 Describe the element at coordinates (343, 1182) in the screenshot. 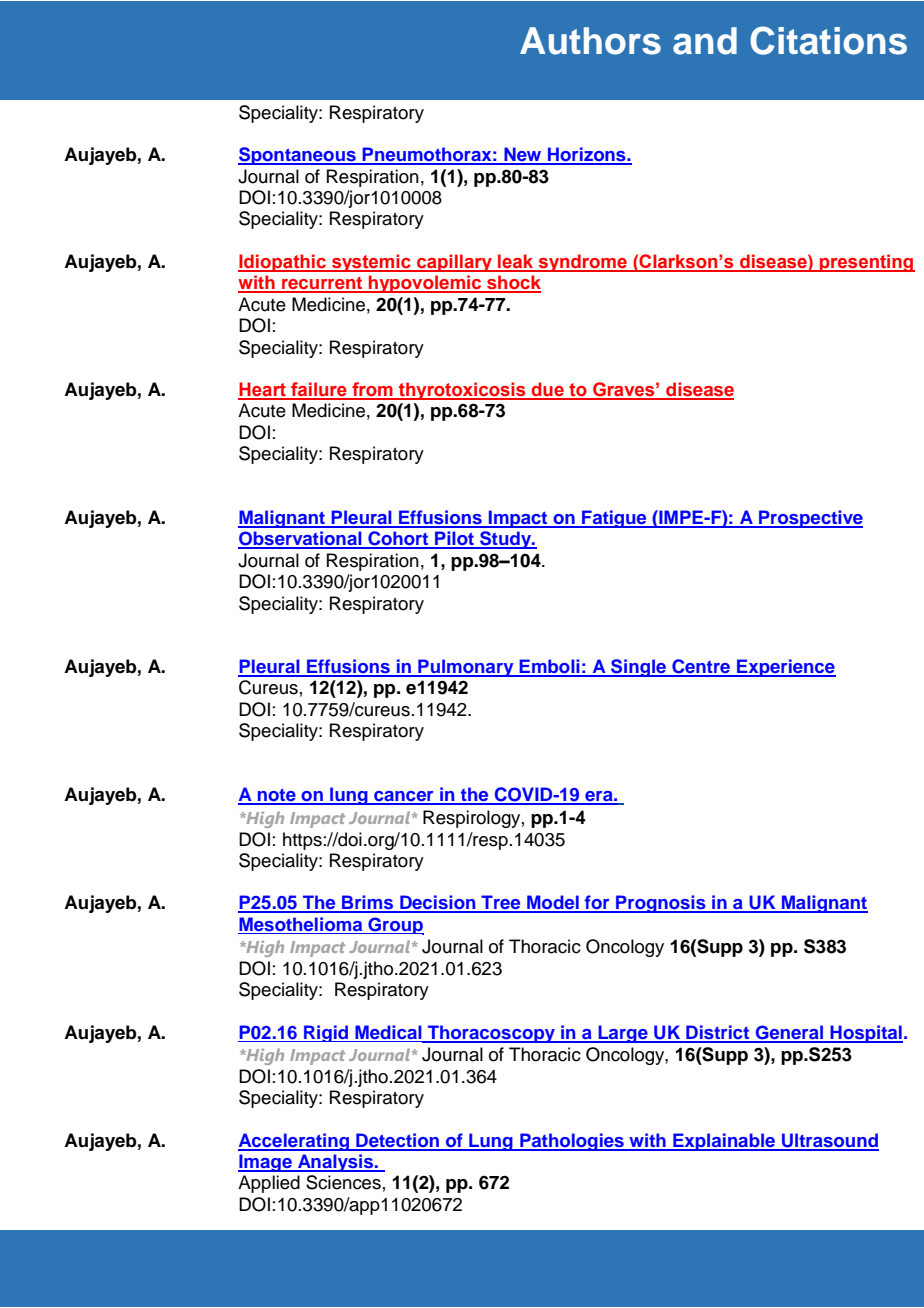

I see `Sciences` at that location.
